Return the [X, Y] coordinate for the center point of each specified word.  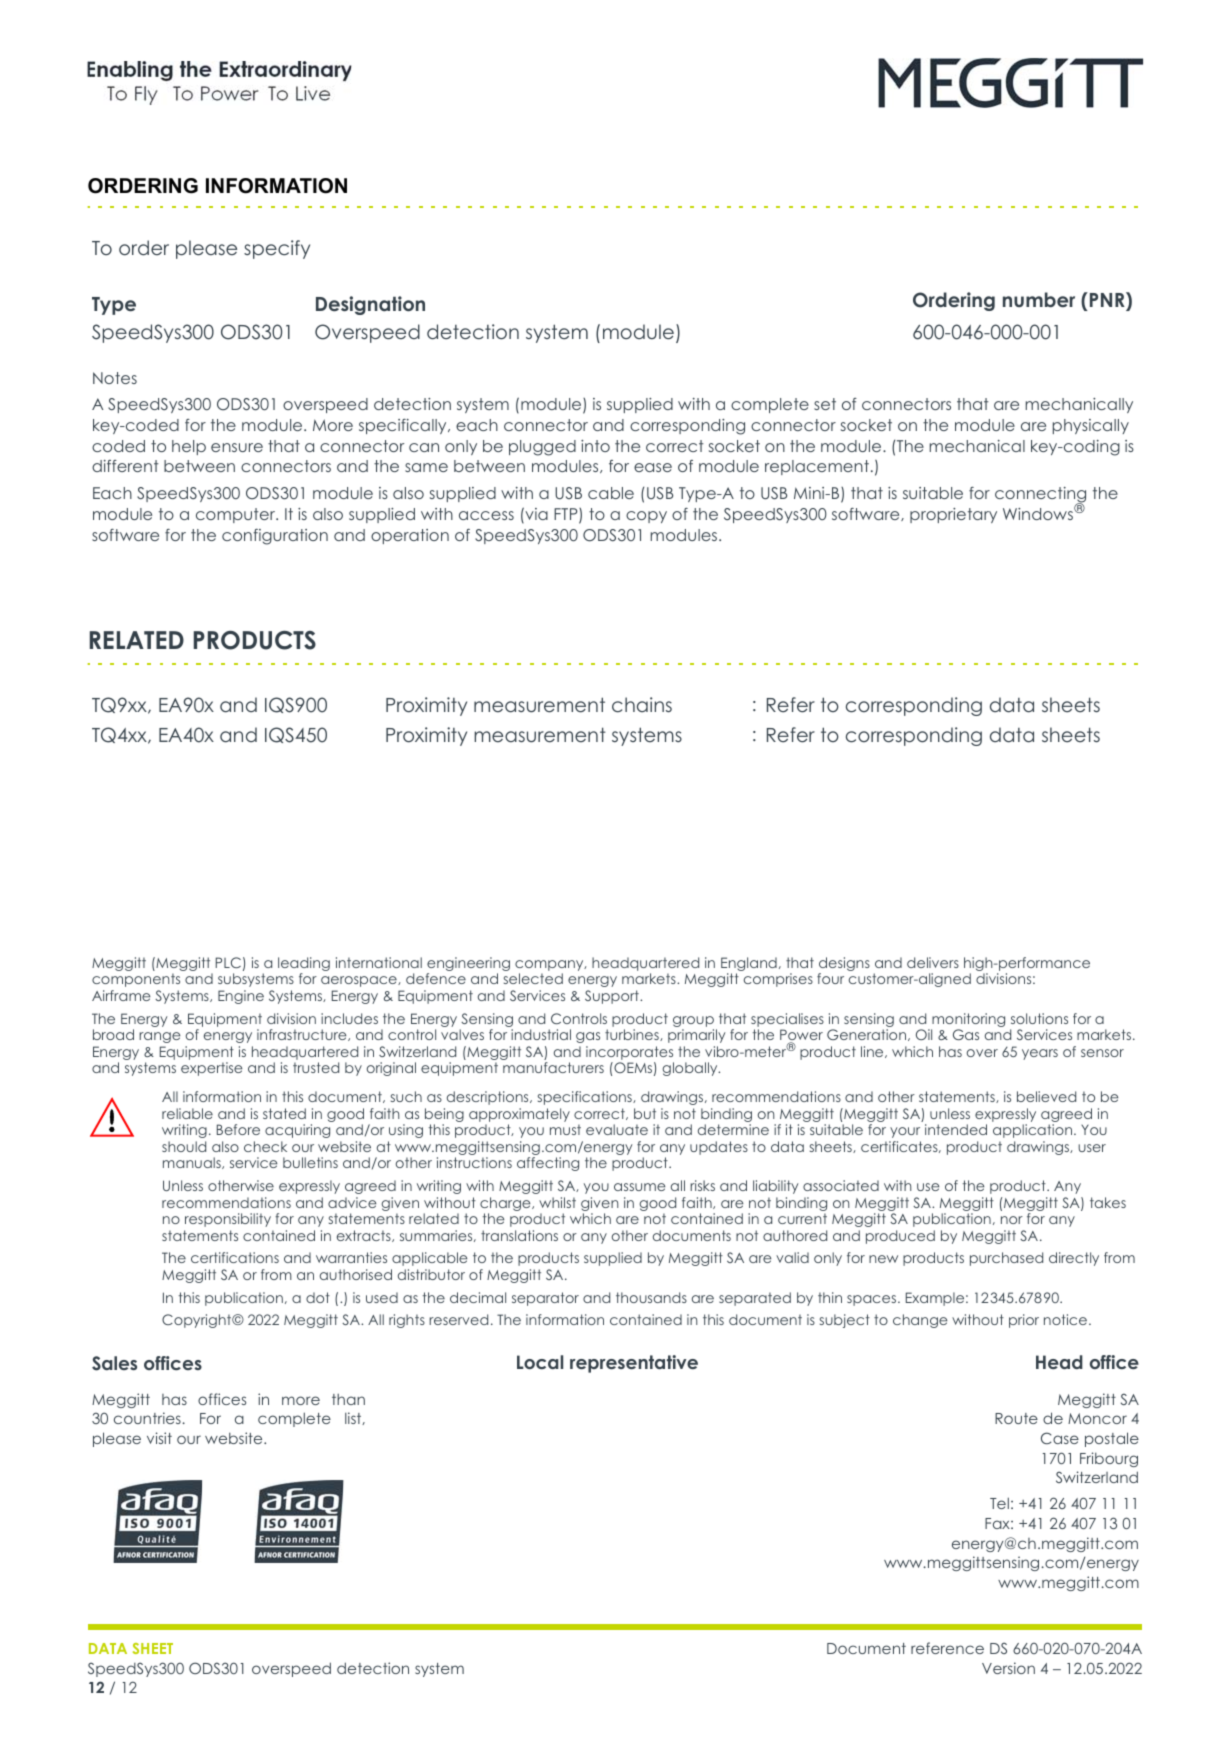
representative [634, 1364]
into [595, 446]
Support [613, 997]
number [1039, 300]
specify [277, 249]
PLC [228, 962]
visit [159, 1438]
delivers [933, 962]
